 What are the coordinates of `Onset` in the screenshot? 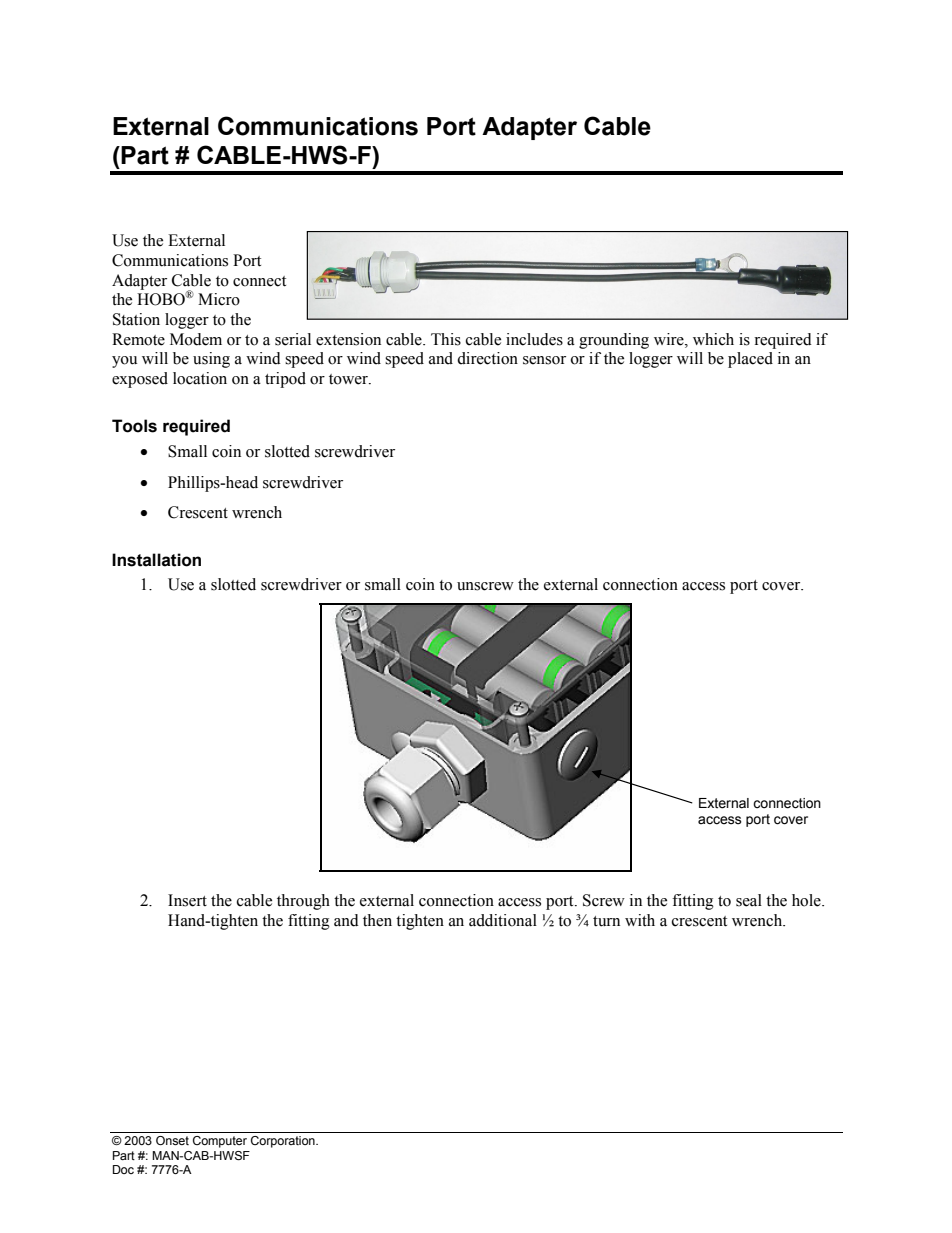 It's located at (172, 1140).
